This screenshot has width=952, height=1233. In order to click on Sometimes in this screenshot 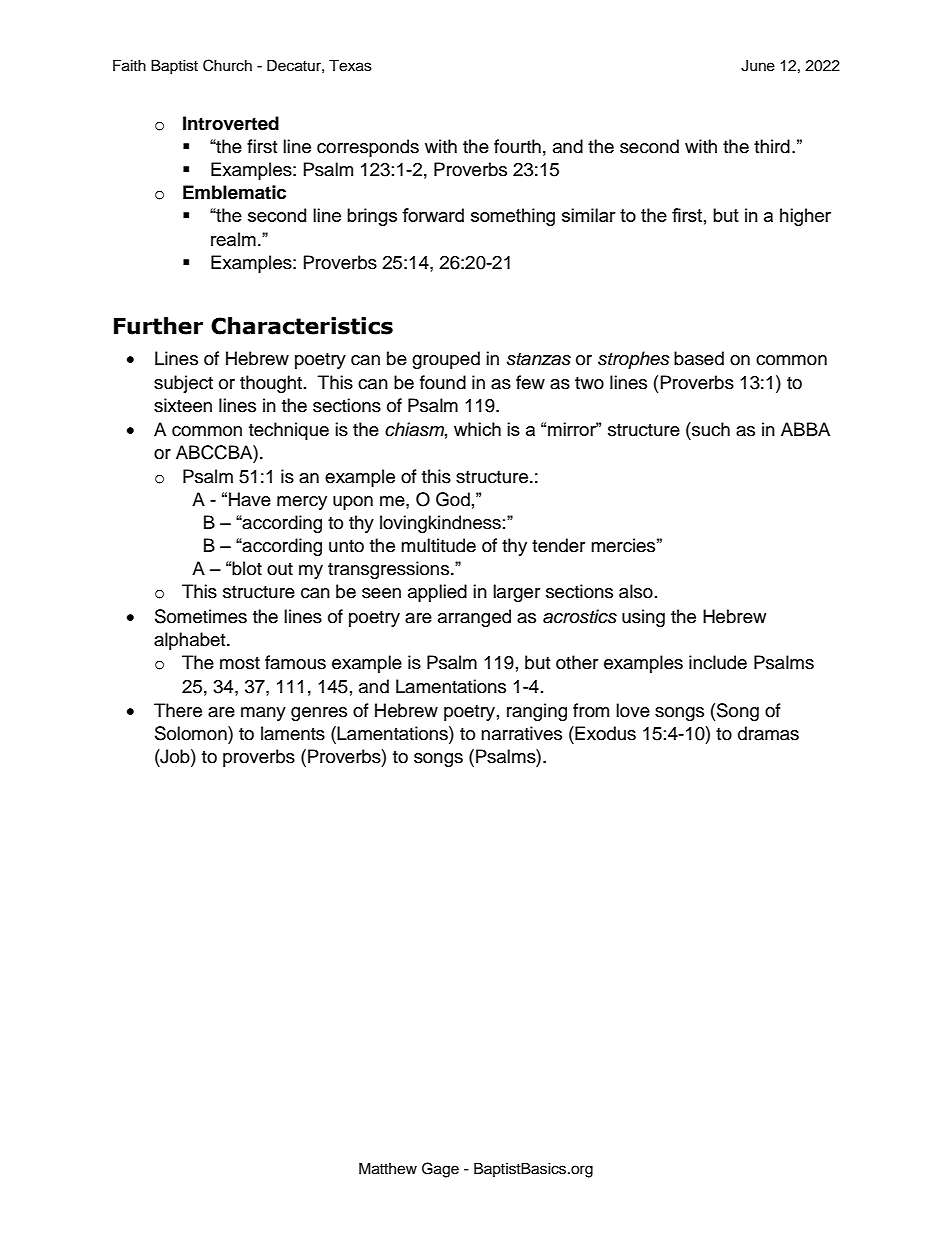, I will do `click(201, 616)`.
